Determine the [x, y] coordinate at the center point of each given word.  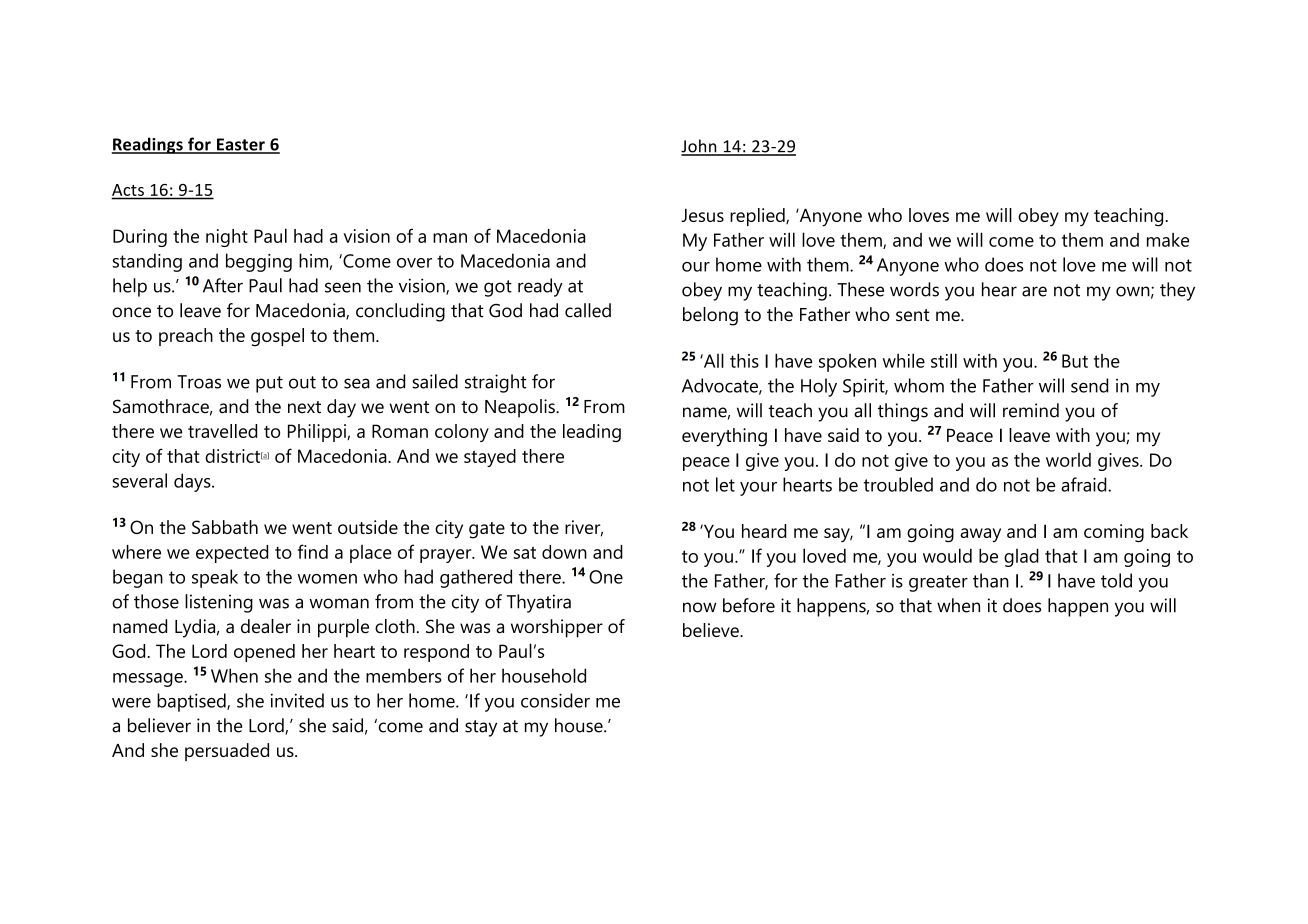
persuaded [227, 752]
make [1168, 240]
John [700, 147]
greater [938, 583]
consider [555, 700]
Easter [241, 145]
